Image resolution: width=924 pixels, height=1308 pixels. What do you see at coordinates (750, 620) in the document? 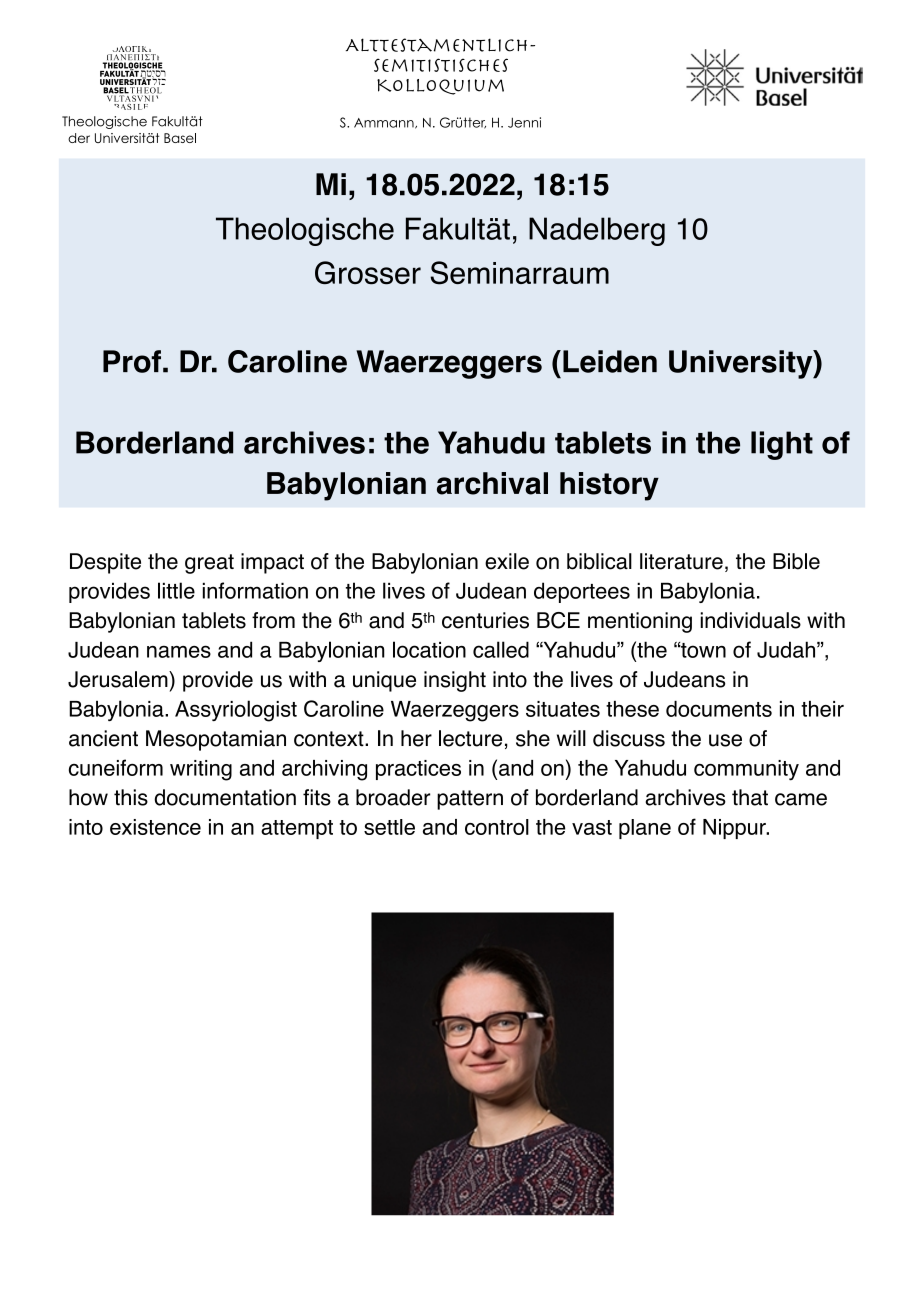
I see `individuals` at bounding box center [750, 620].
